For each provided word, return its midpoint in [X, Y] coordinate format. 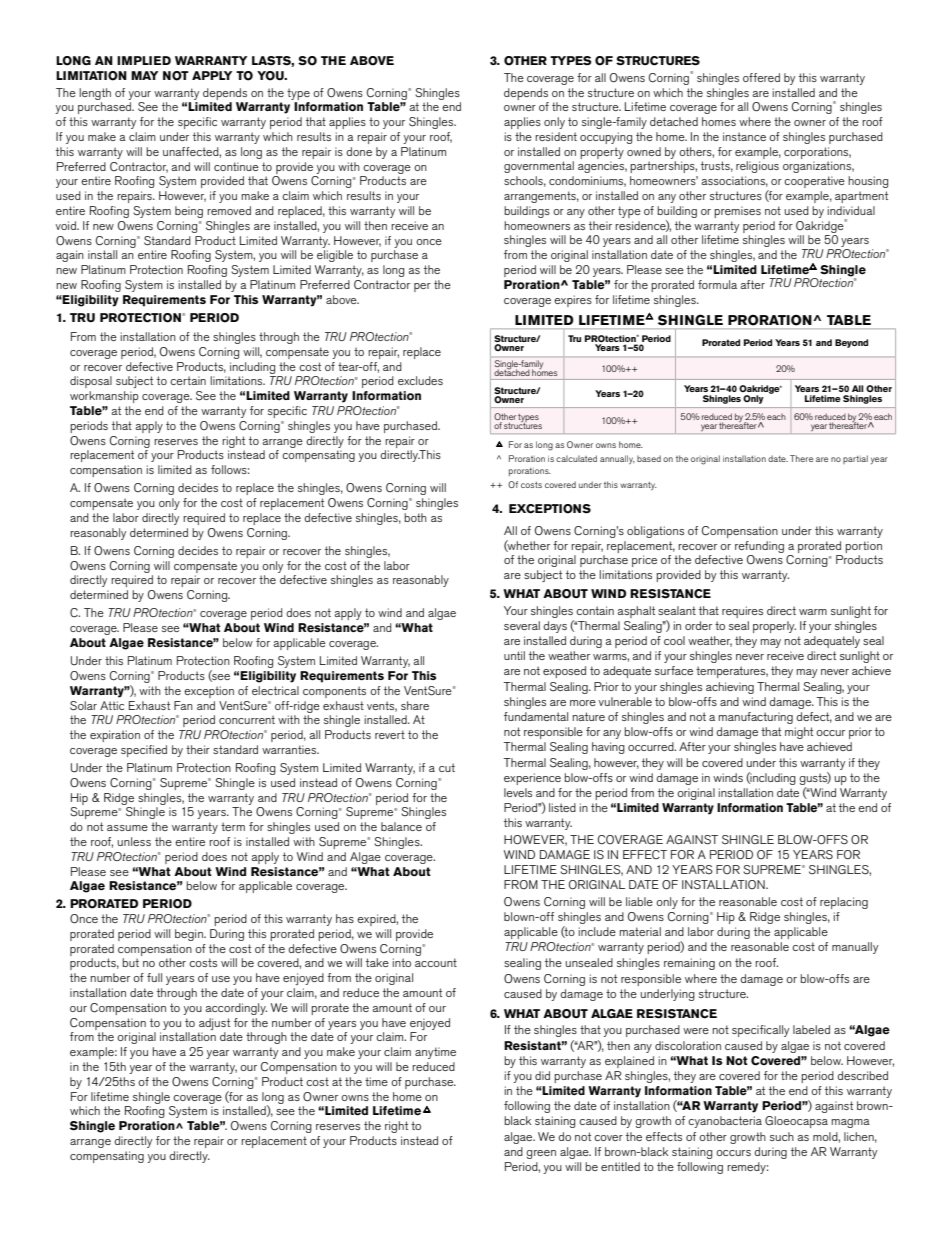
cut [447, 767]
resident [556, 136]
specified [144, 751]
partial [855, 459]
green [541, 1154]
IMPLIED [144, 60]
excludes [420, 380]
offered [761, 77]
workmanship [104, 397]
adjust [214, 1024]
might [799, 733]
